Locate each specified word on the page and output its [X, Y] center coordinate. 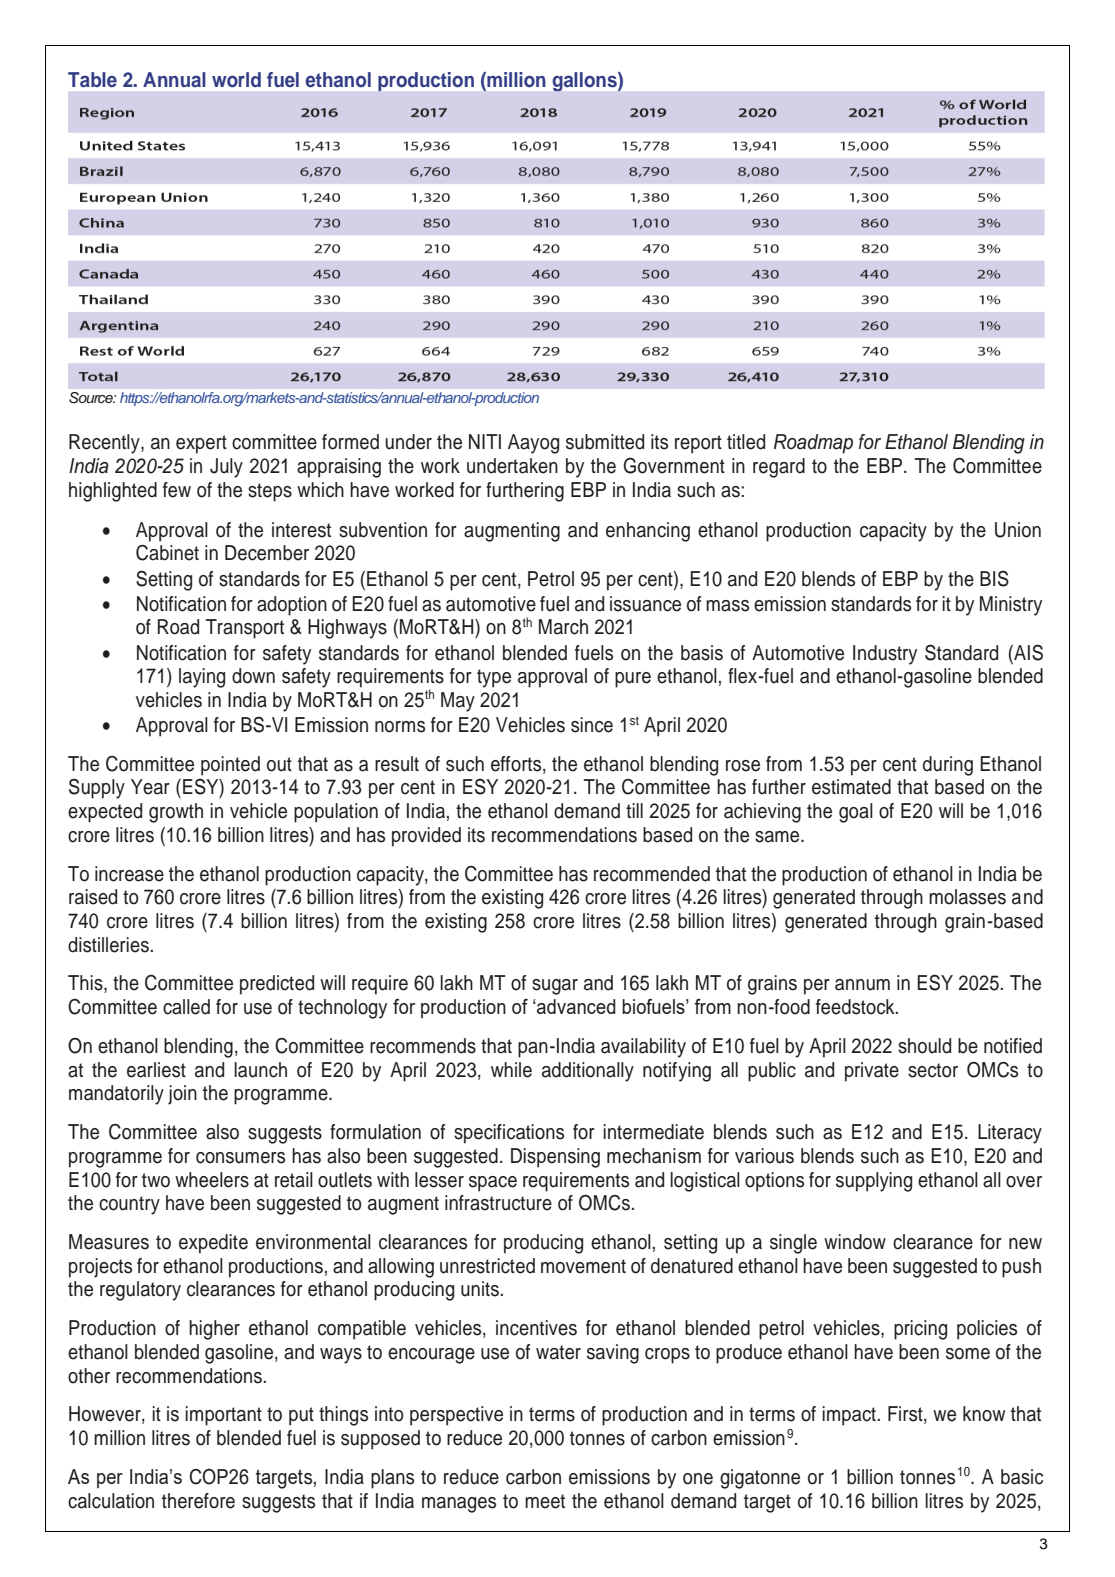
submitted [605, 442]
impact [849, 1416]
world [236, 80]
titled [746, 442]
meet [545, 1501]
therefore [198, 1501]
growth [176, 813]
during [948, 766]
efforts [517, 764]
